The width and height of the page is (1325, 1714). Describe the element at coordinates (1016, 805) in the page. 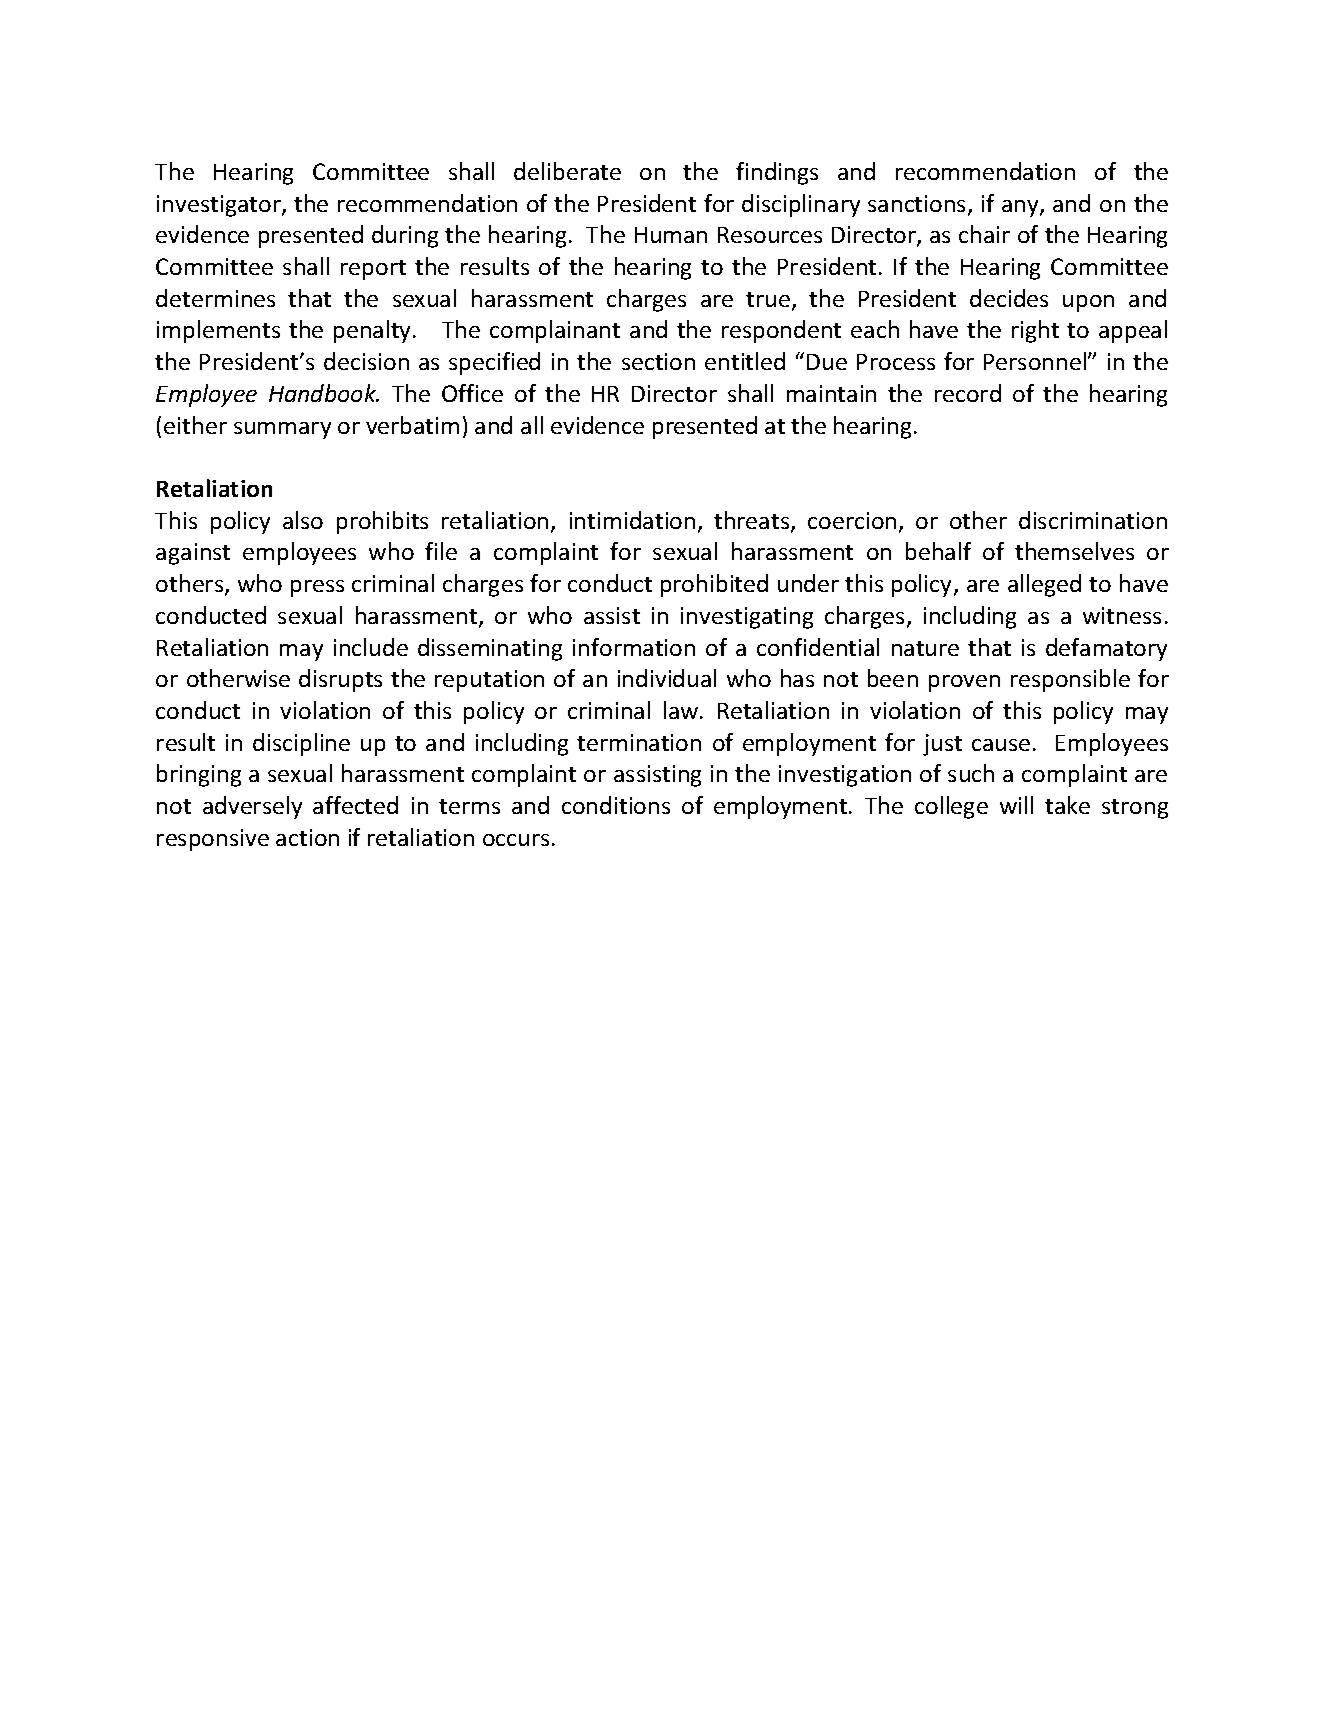

I see `will` at that location.
